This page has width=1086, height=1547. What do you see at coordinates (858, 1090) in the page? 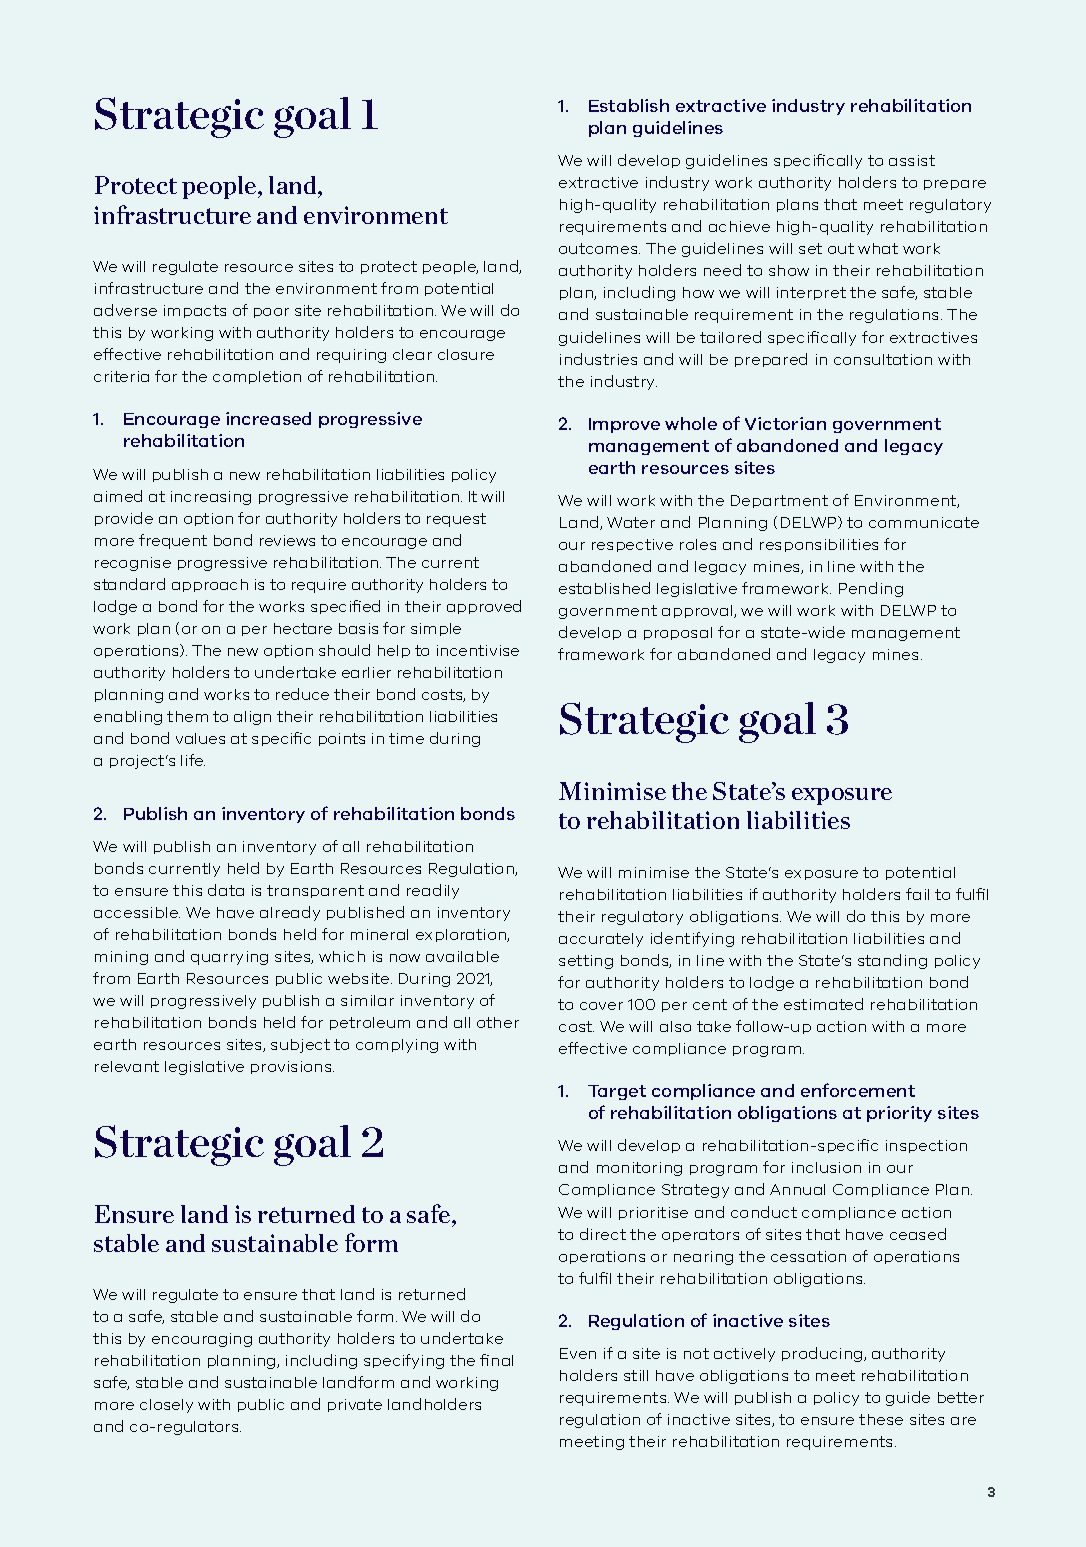
I see `enforcement` at bounding box center [858, 1090].
